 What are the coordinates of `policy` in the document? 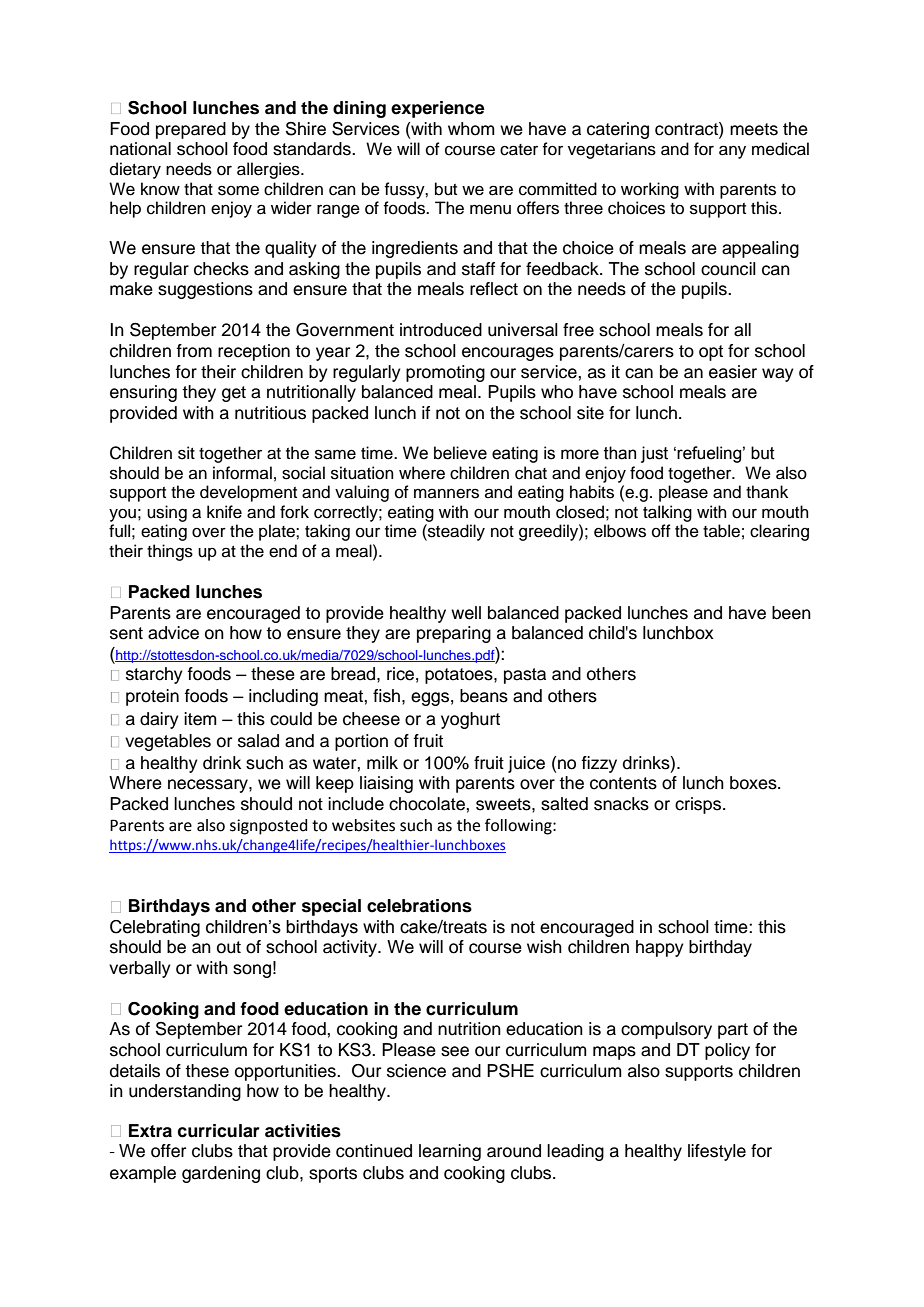 It's located at (727, 1051).
